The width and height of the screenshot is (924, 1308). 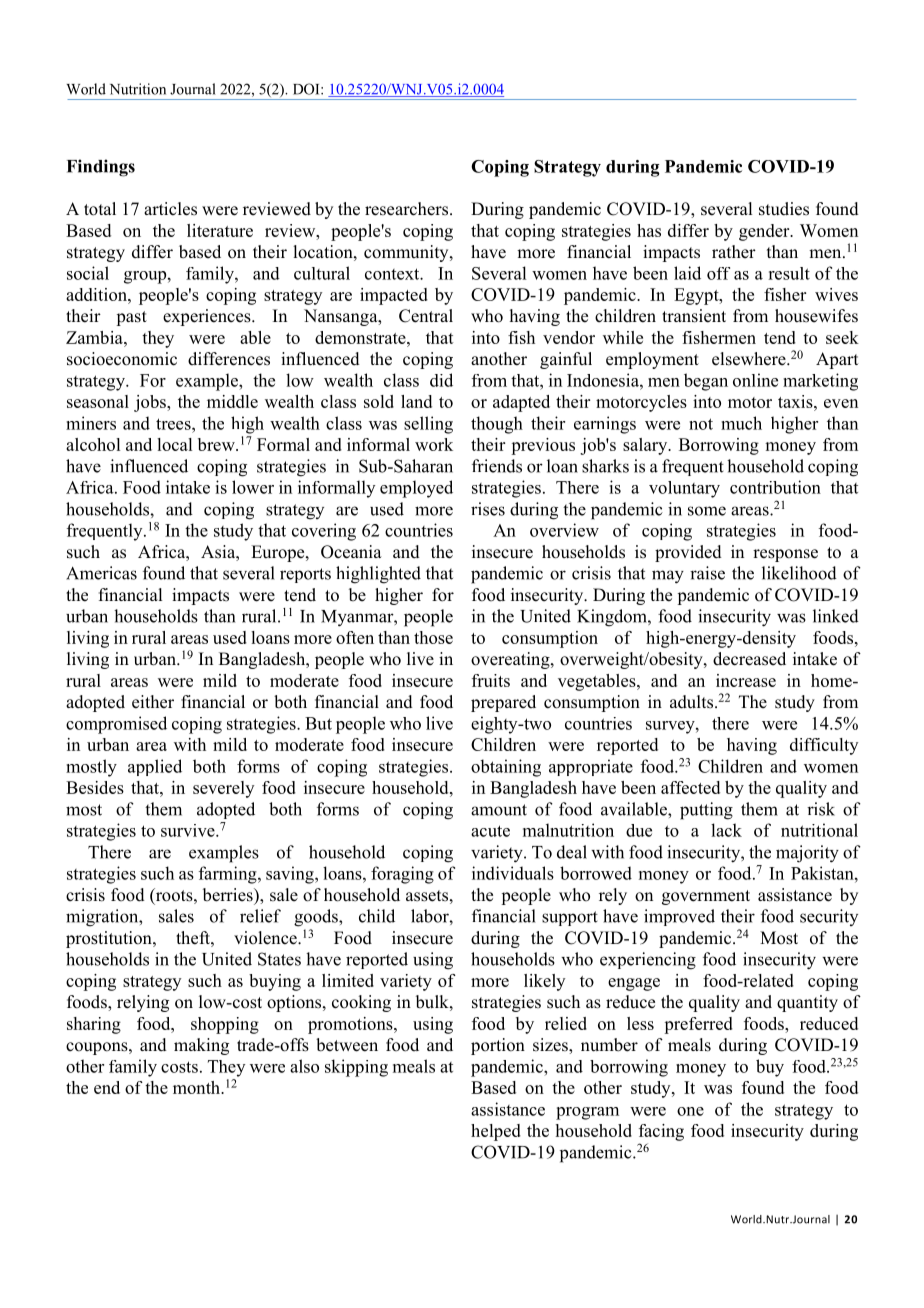 What do you see at coordinates (153, 702) in the screenshot?
I see `either` at bounding box center [153, 702].
